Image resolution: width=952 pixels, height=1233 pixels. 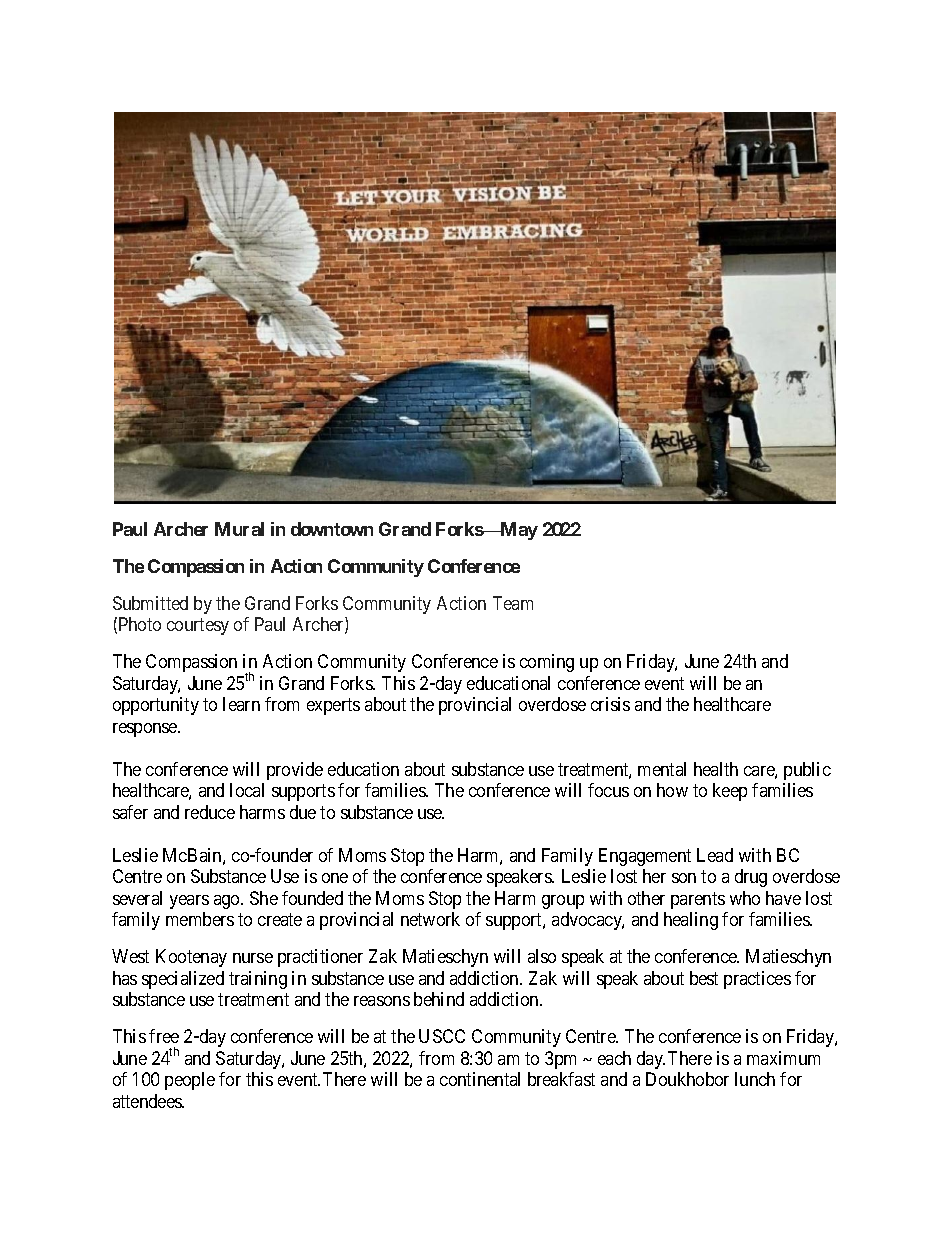 What do you see at coordinates (332, 529) in the image?
I see `downtown` at bounding box center [332, 529].
